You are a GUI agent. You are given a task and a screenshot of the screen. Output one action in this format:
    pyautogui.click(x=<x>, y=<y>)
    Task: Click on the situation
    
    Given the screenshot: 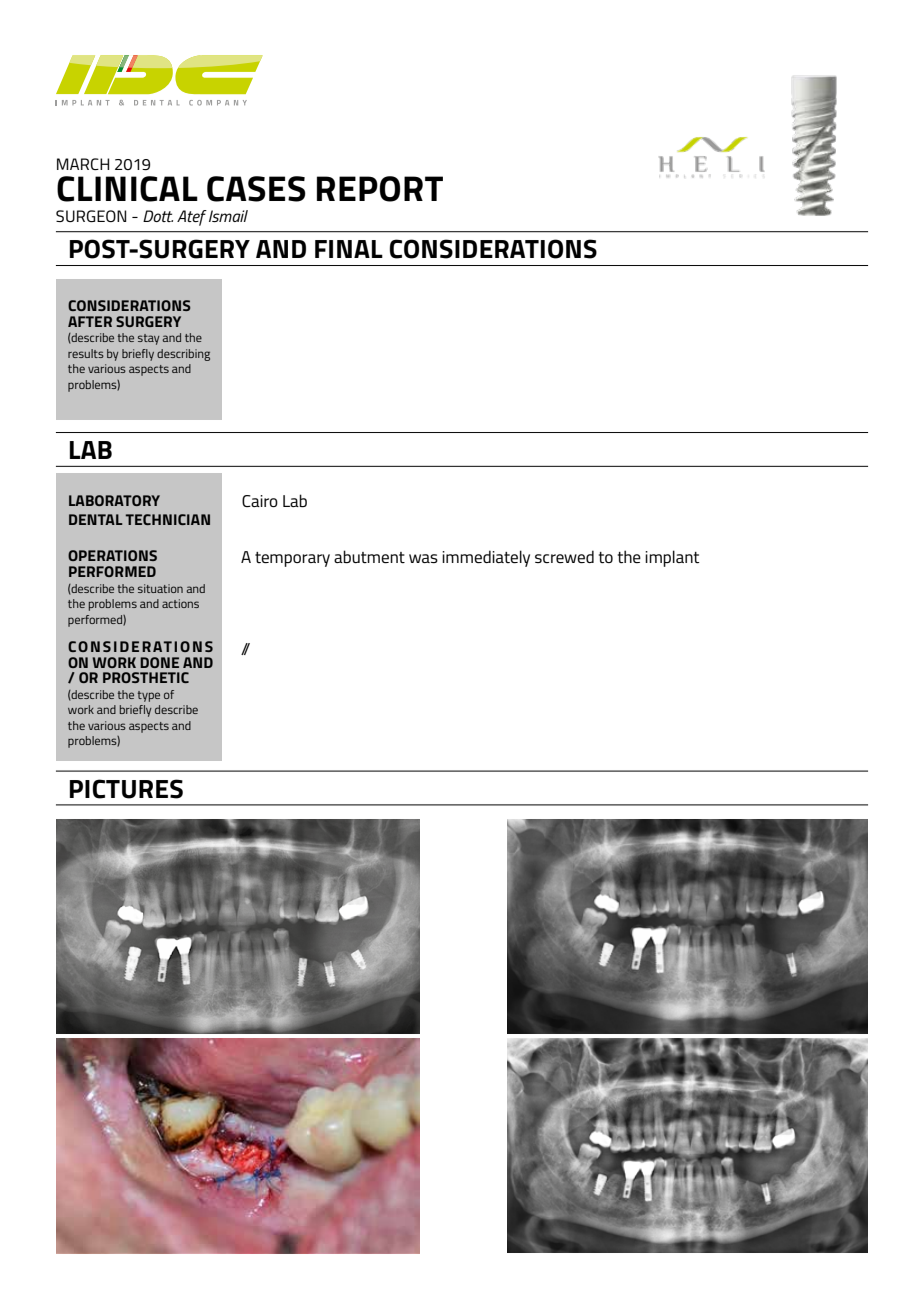 What is the action you would take?
    pyautogui.click(x=160, y=588)
